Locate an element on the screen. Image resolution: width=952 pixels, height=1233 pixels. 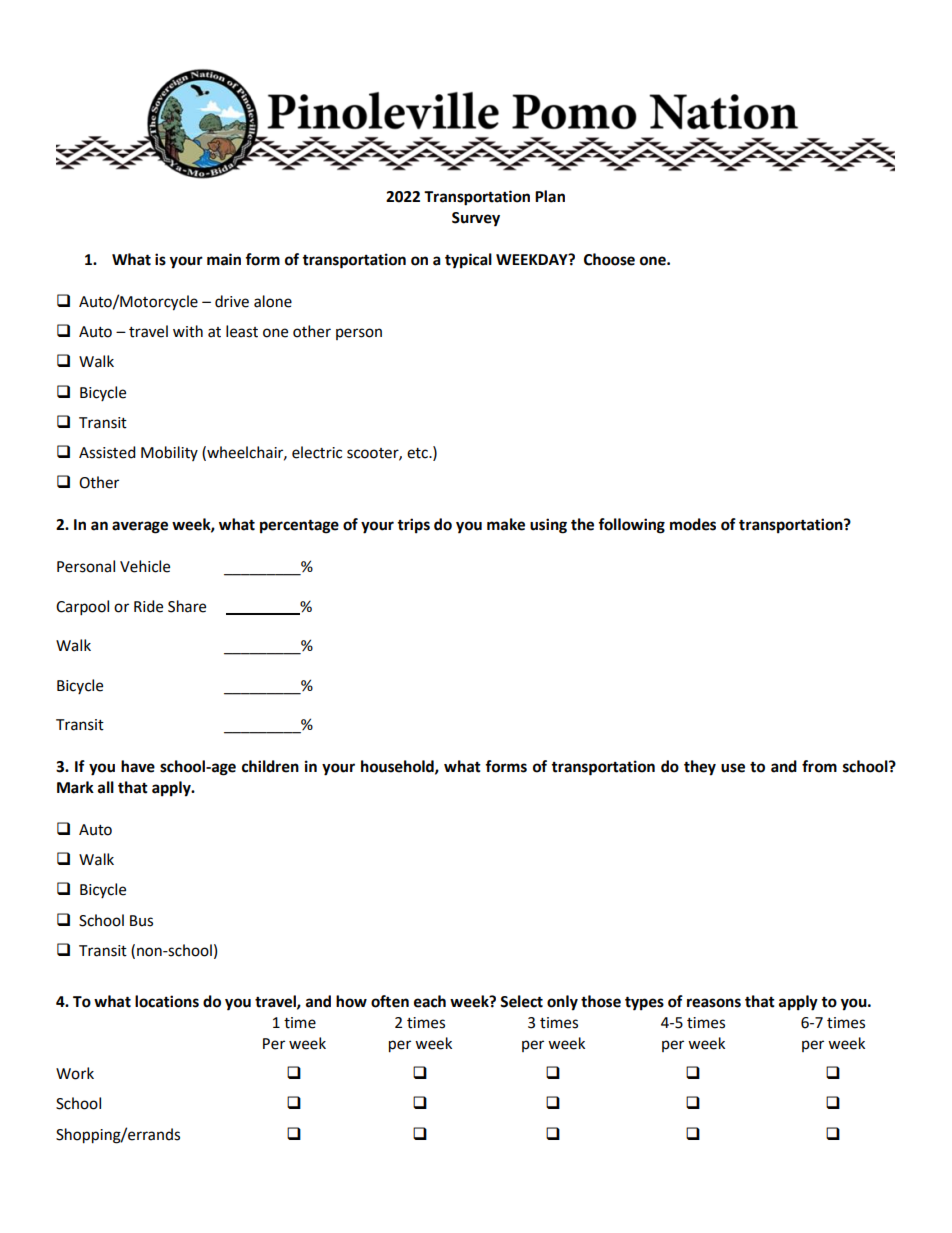
each is located at coordinates (430, 1001).
